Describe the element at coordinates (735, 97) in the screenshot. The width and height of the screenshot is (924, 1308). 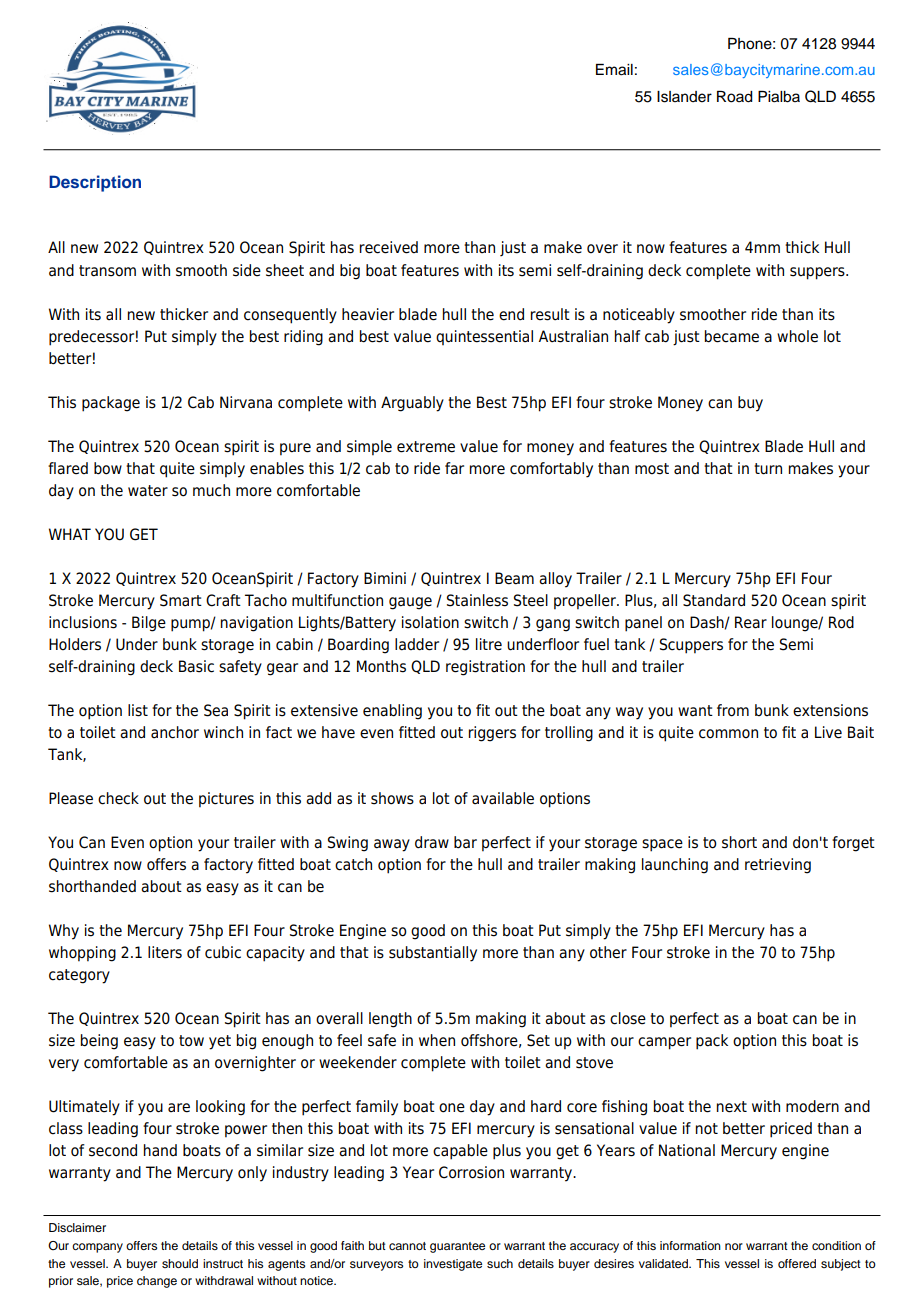
I see `Road` at that location.
